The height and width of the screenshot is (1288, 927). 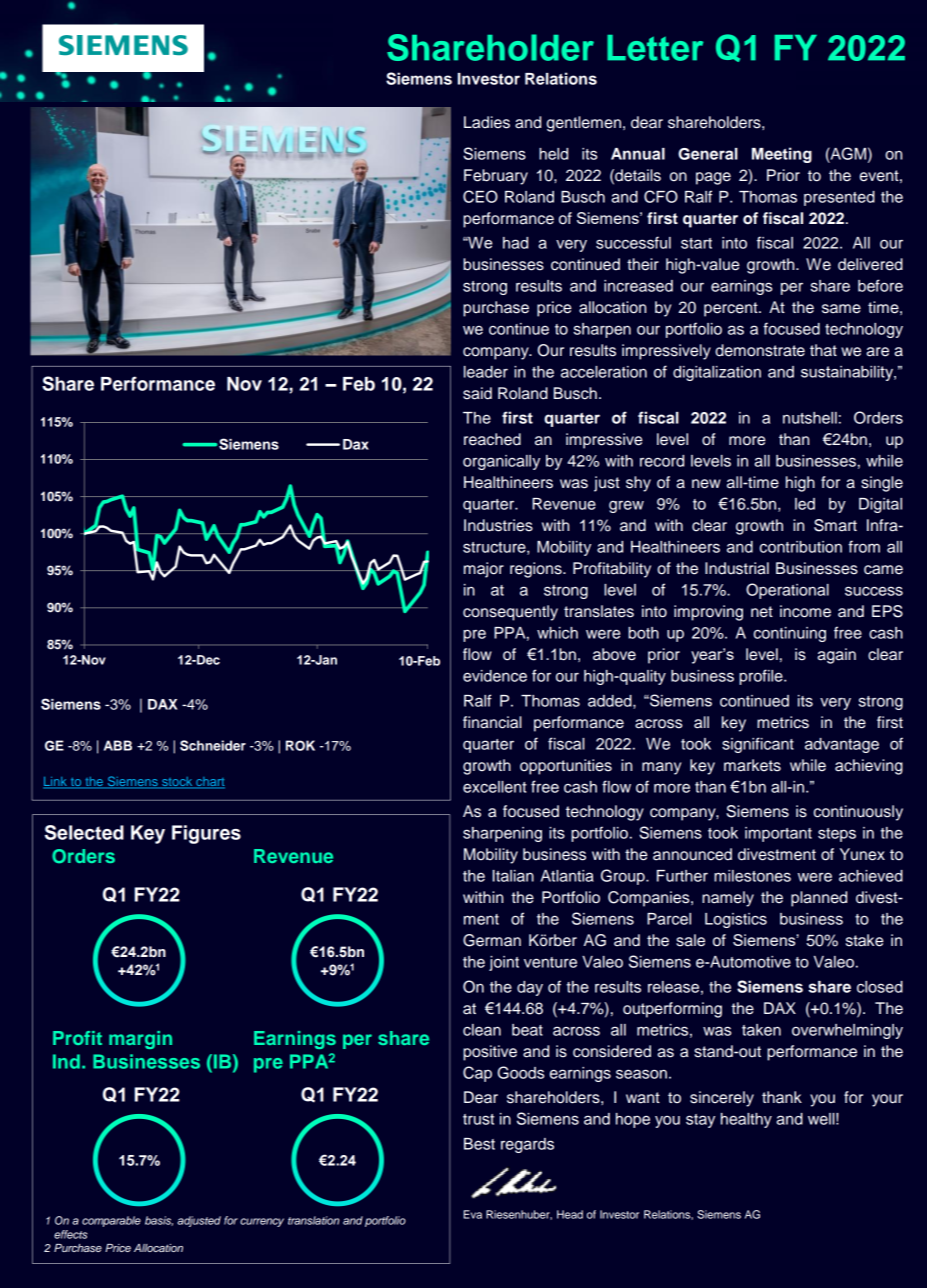 What do you see at coordinates (487, 122) in the screenshot?
I see `Ladies` at bounding box center [487, 122].
